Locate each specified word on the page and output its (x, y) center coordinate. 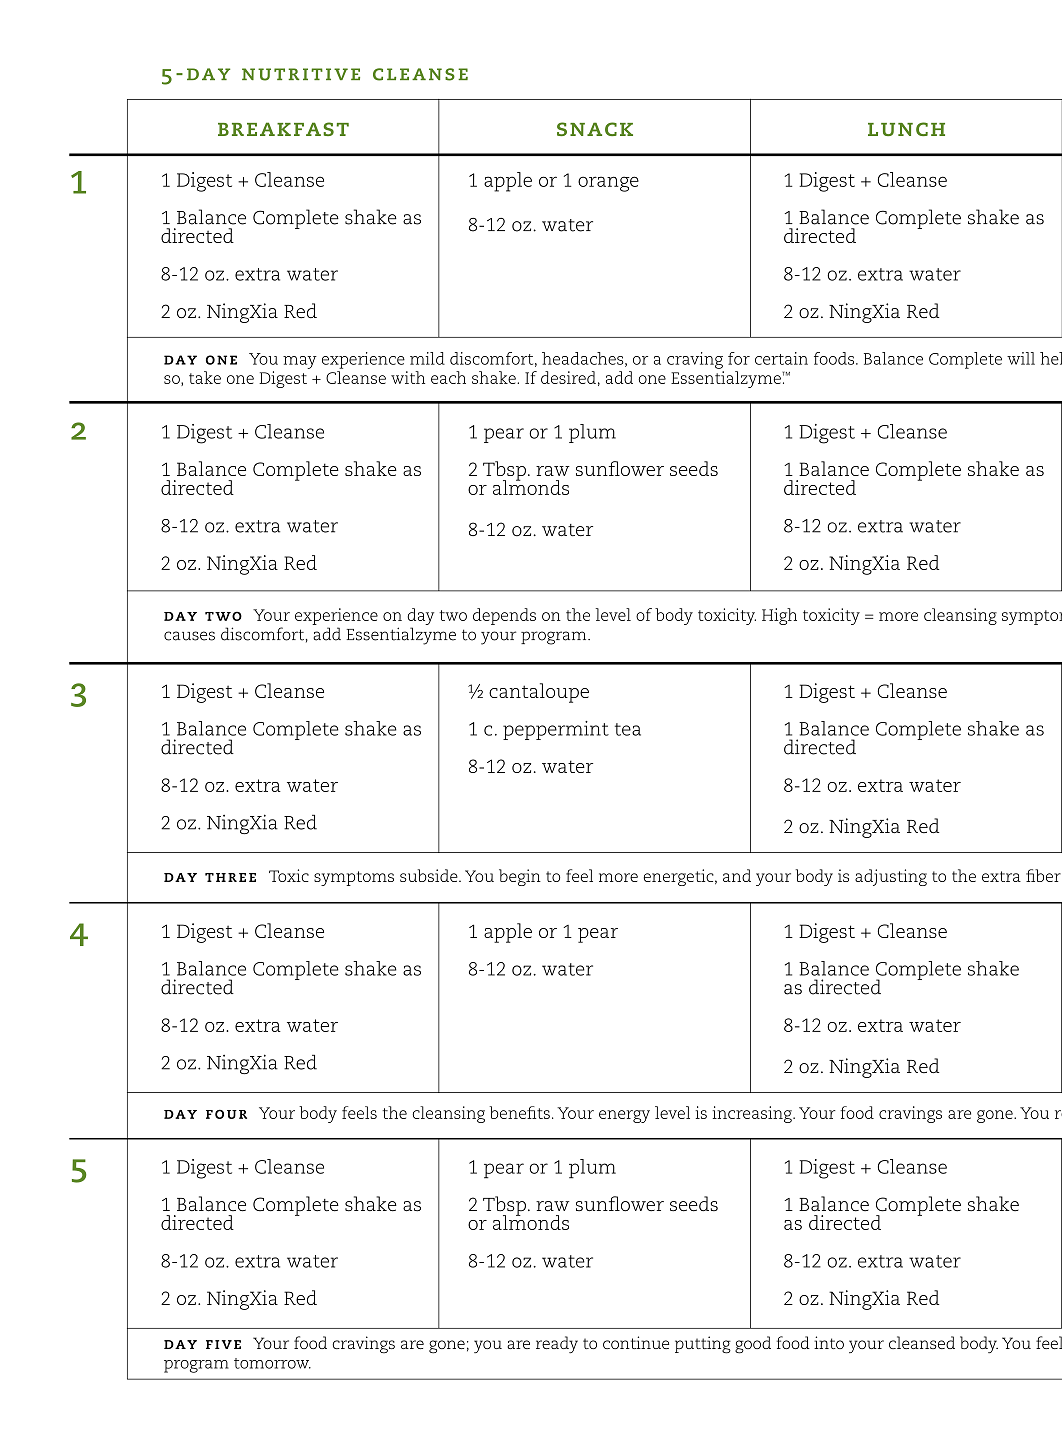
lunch (906, 129)
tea (628, 729)
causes (189, 636)
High (779, 616)
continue (636, 1342)
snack (595, 129)
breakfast (283, 129)
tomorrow (272, 1363)
